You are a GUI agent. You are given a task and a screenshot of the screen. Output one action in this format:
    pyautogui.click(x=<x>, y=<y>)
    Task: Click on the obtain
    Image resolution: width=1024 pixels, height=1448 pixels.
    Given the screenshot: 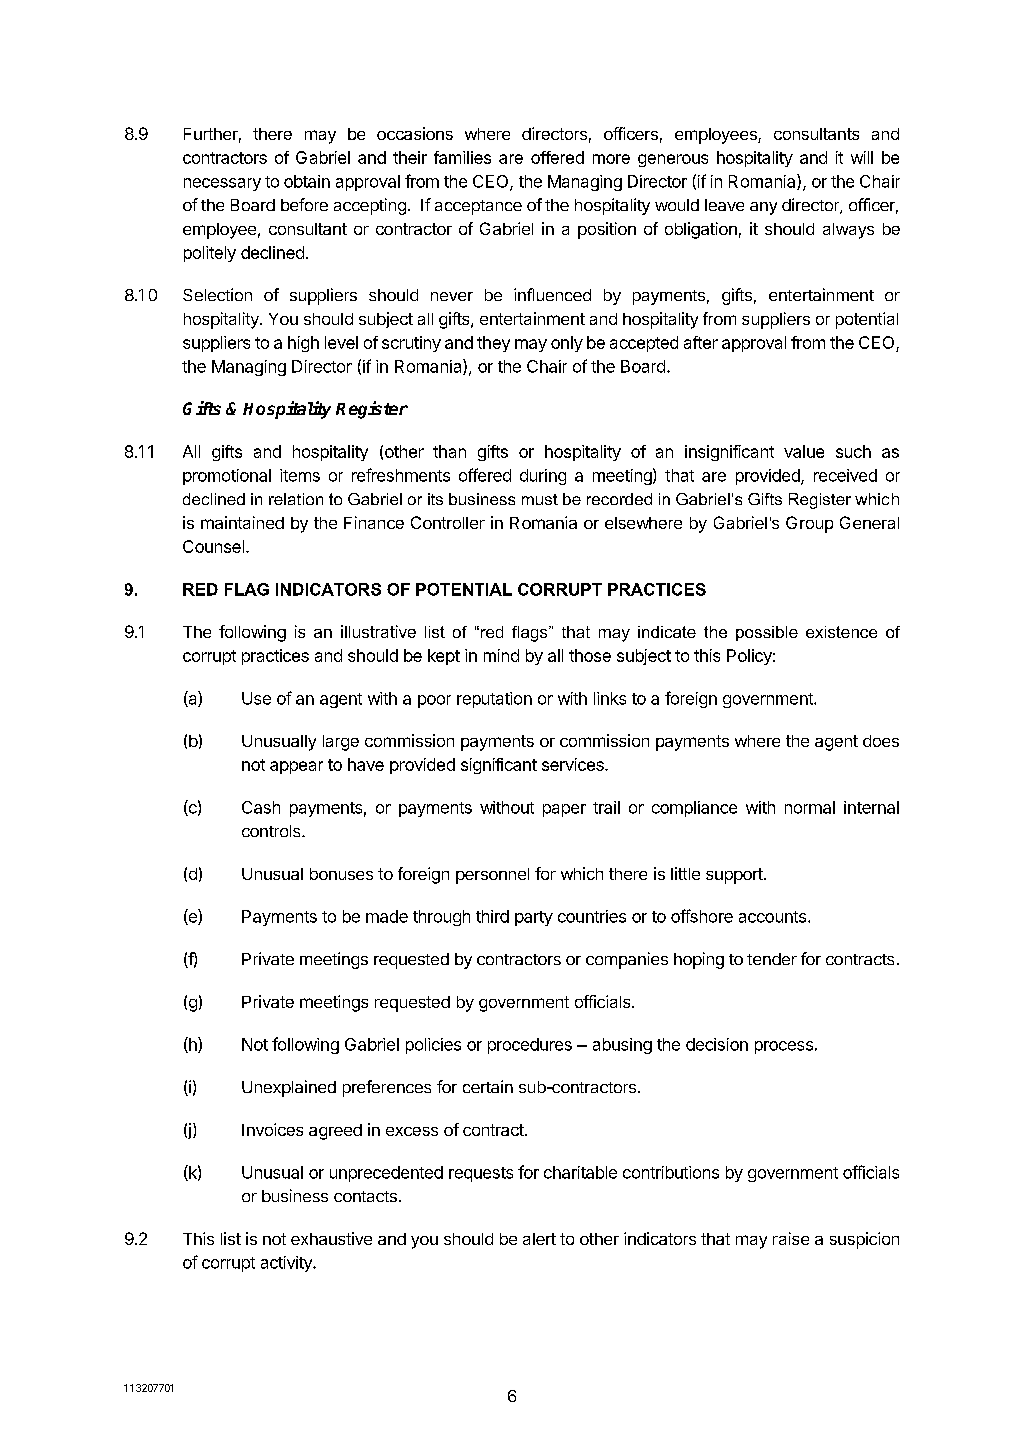 What is the action you would take?
    pyautogui.click(x=307, y=181)
